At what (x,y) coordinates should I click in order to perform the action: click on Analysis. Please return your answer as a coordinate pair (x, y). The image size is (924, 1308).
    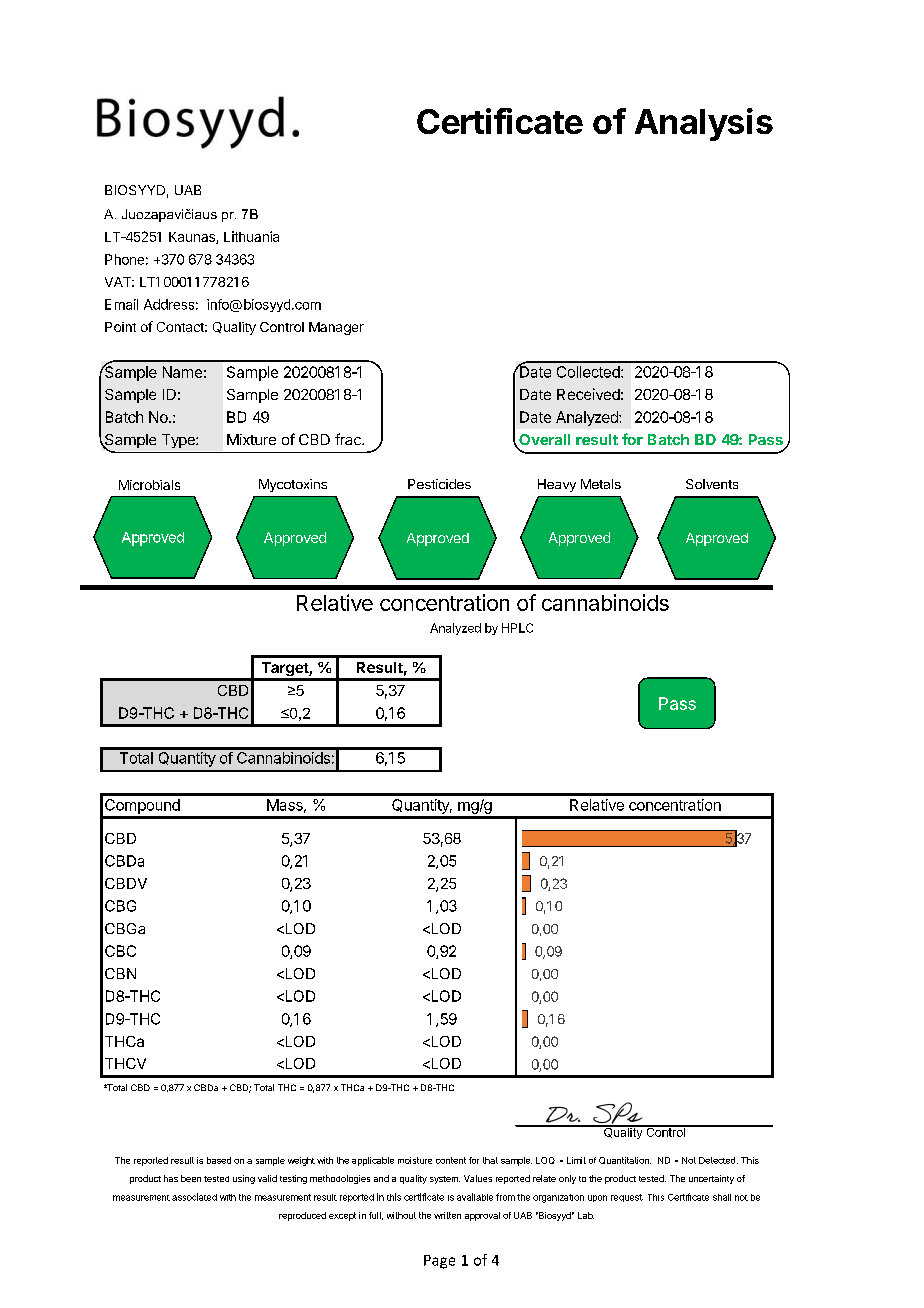
    Looking at the image, I should click on (704, 124).
